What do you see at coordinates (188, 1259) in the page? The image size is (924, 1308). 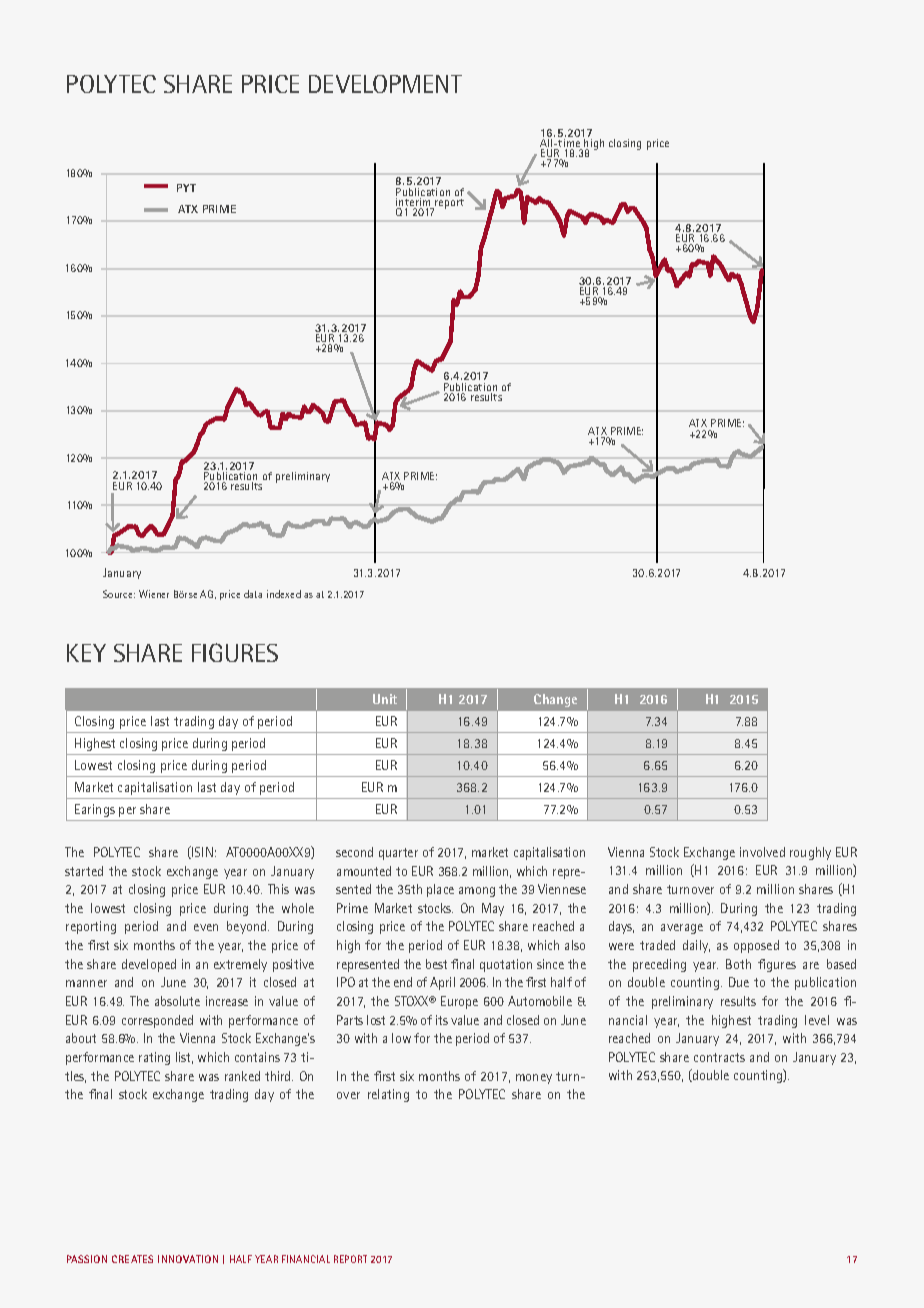 I see `INNOVATION` at bounding box center [188, 1259].
